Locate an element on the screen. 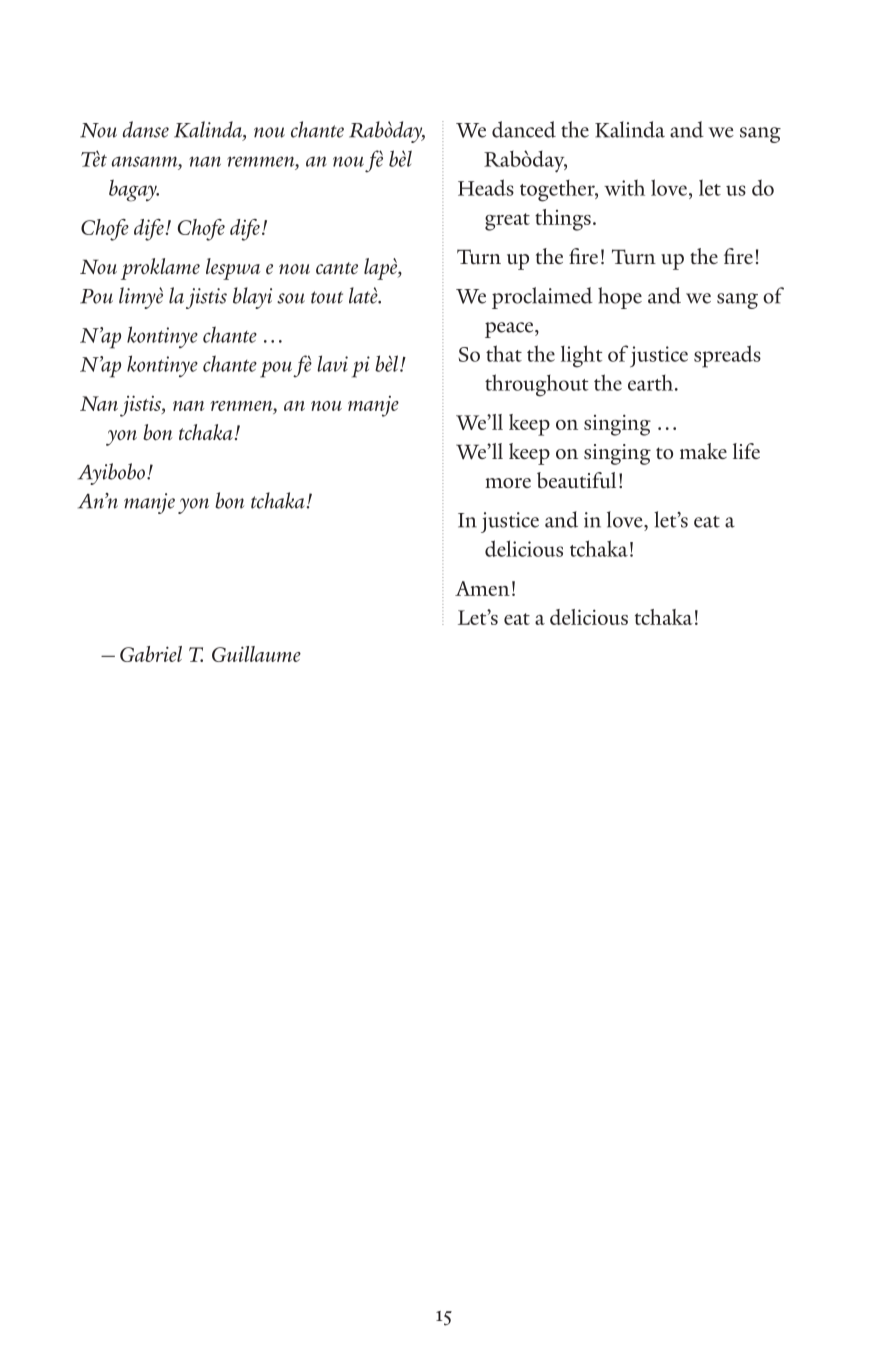 Image resolution: width=887 pixels, height=1372 pixels. beautiful is located at coordinates (576, 480).
